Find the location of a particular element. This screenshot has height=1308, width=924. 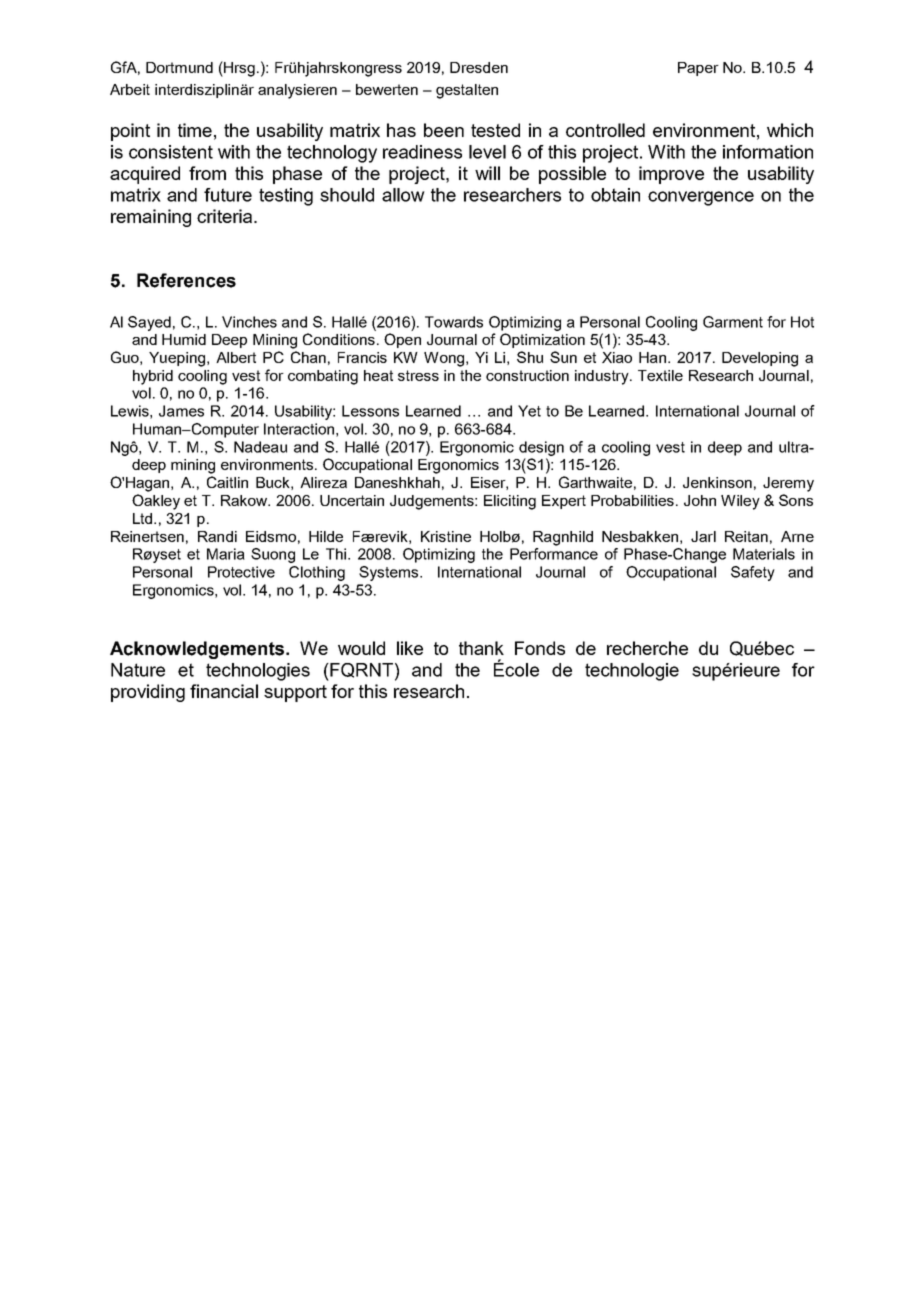

stress is located at coordinates (418, 375).
